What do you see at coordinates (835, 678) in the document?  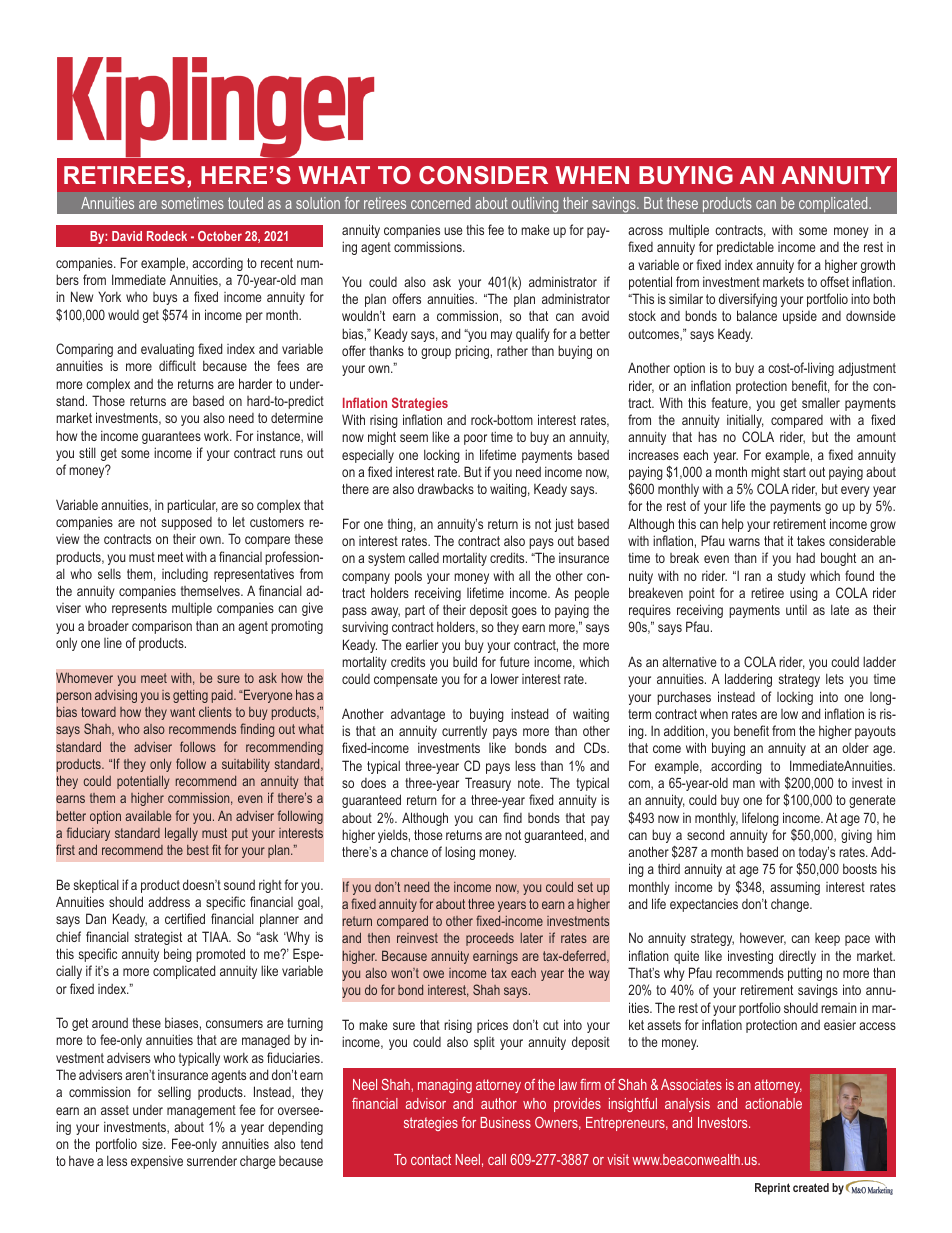 I see `lets` at bounding box center [835, 678].
